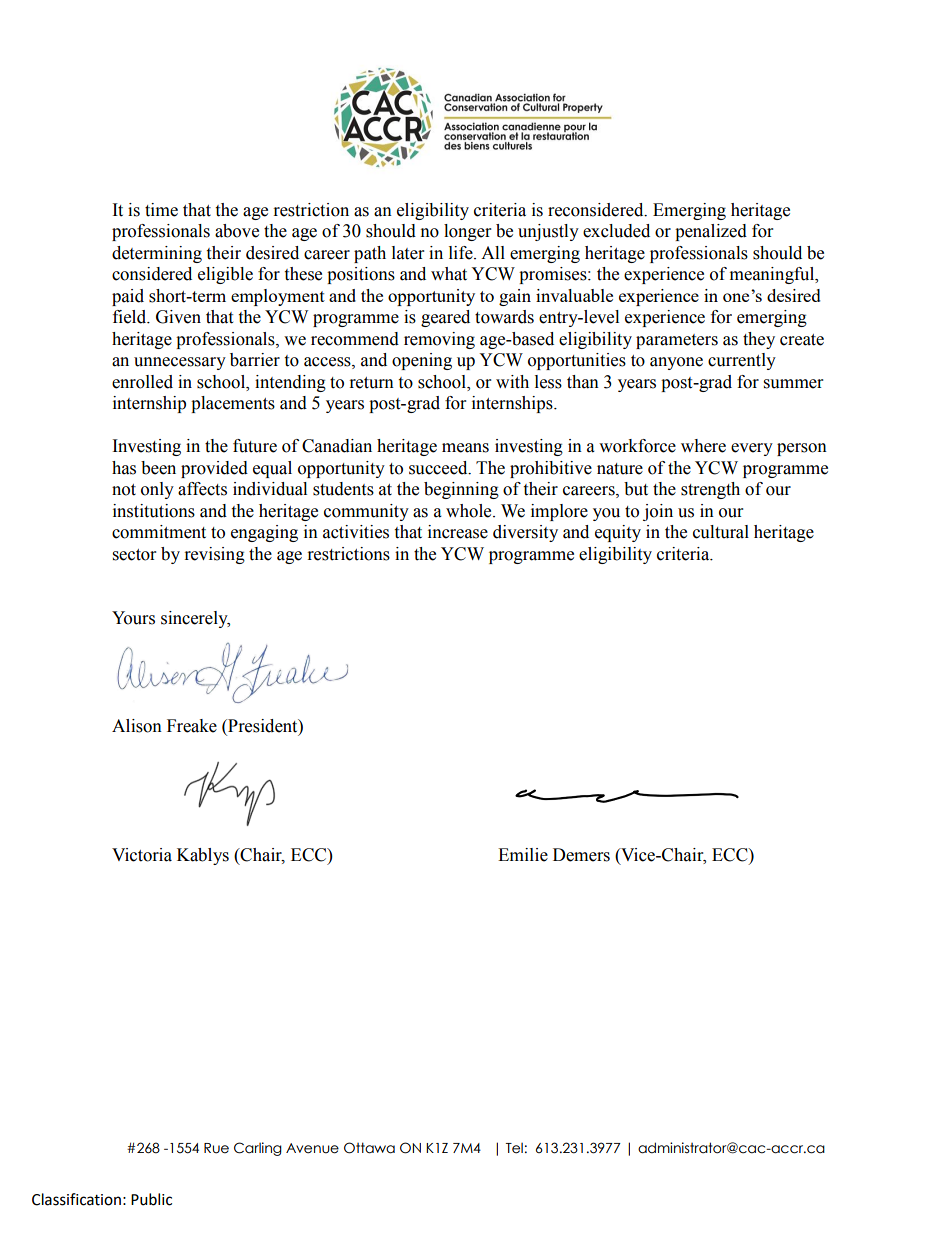 The width and height of the document is (952, 1233). I want to click on where, so click(703, 446).
